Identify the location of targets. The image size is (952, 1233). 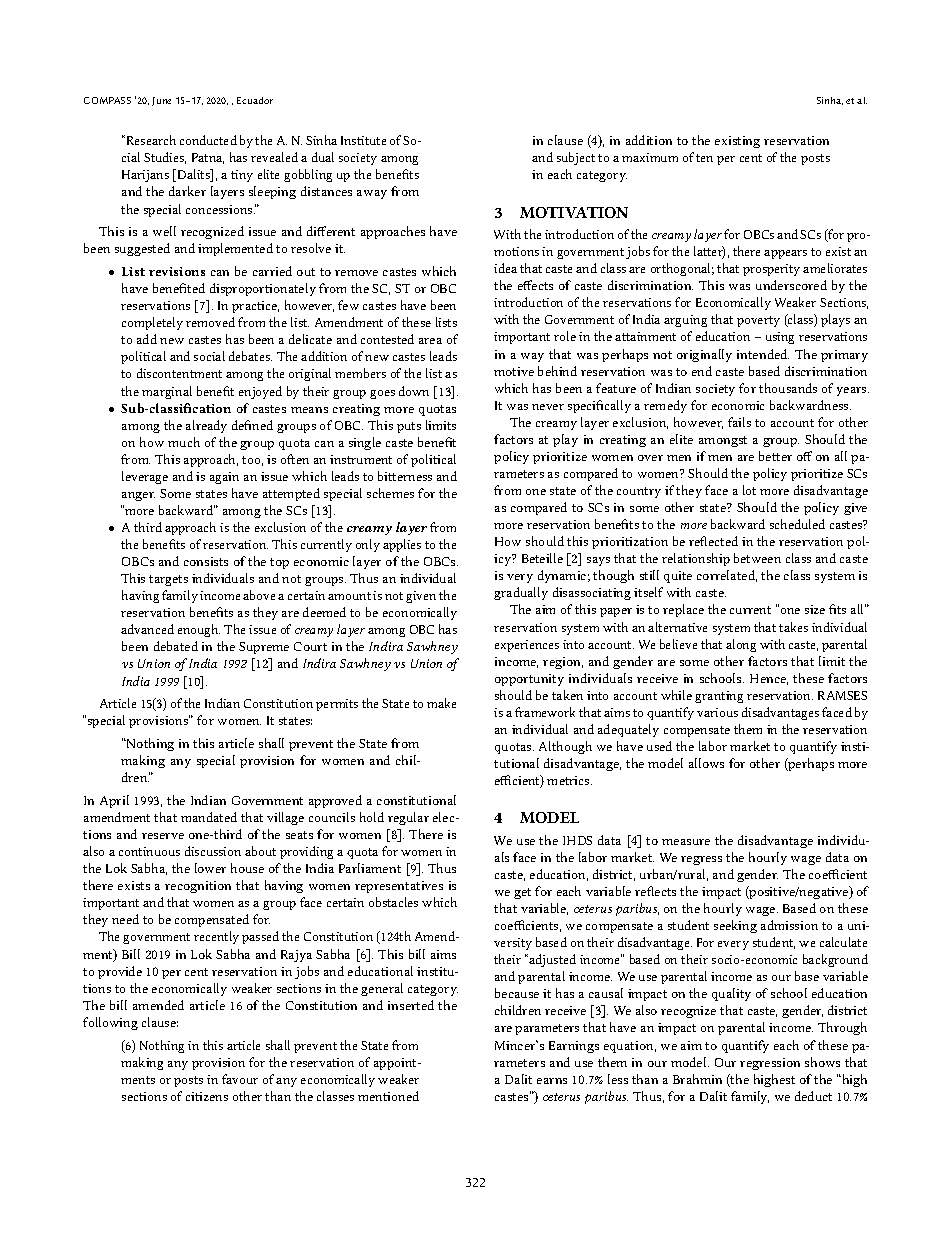
(168, 580).
